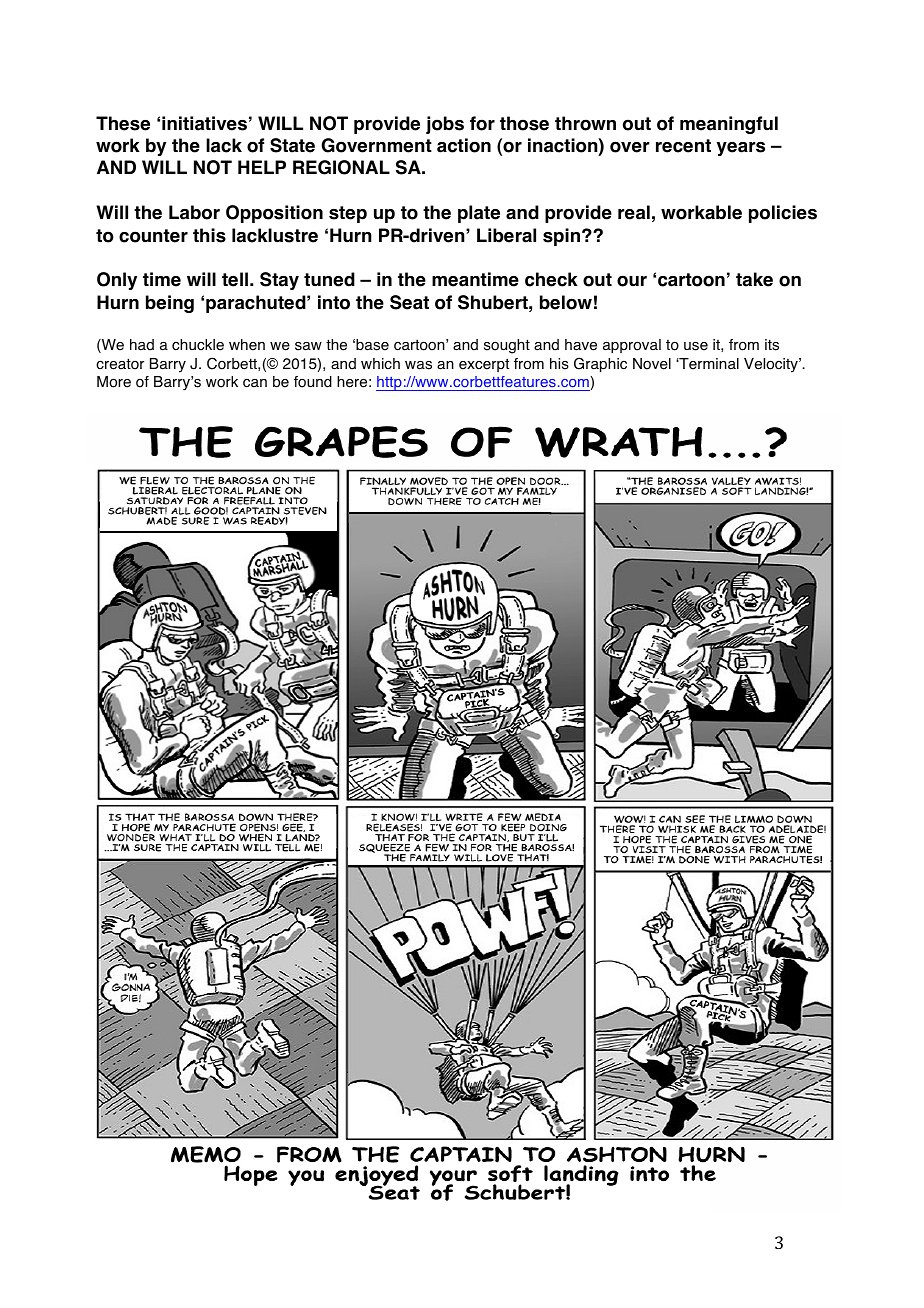  I want to click on was, so click(418, 365).
